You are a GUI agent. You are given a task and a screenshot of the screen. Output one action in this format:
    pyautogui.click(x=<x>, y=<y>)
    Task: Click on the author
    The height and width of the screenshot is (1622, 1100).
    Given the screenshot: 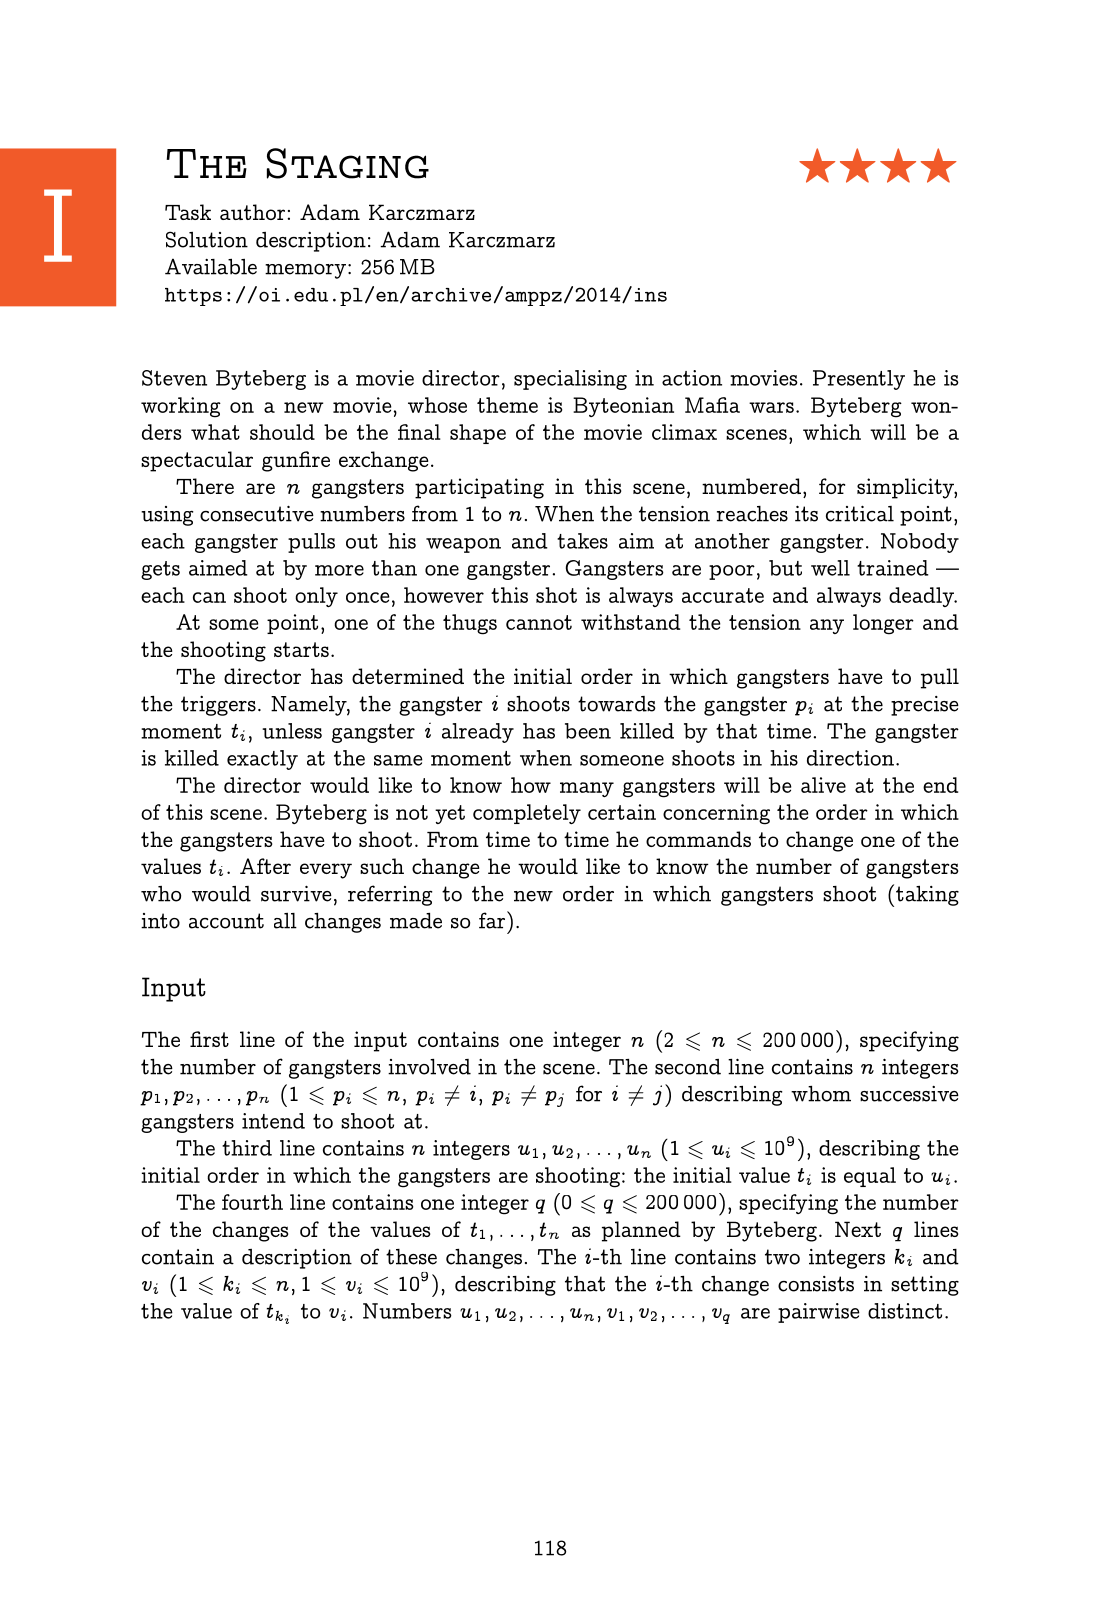 What is the action you would take?
    pyautogui.click(x=252, y=212)
